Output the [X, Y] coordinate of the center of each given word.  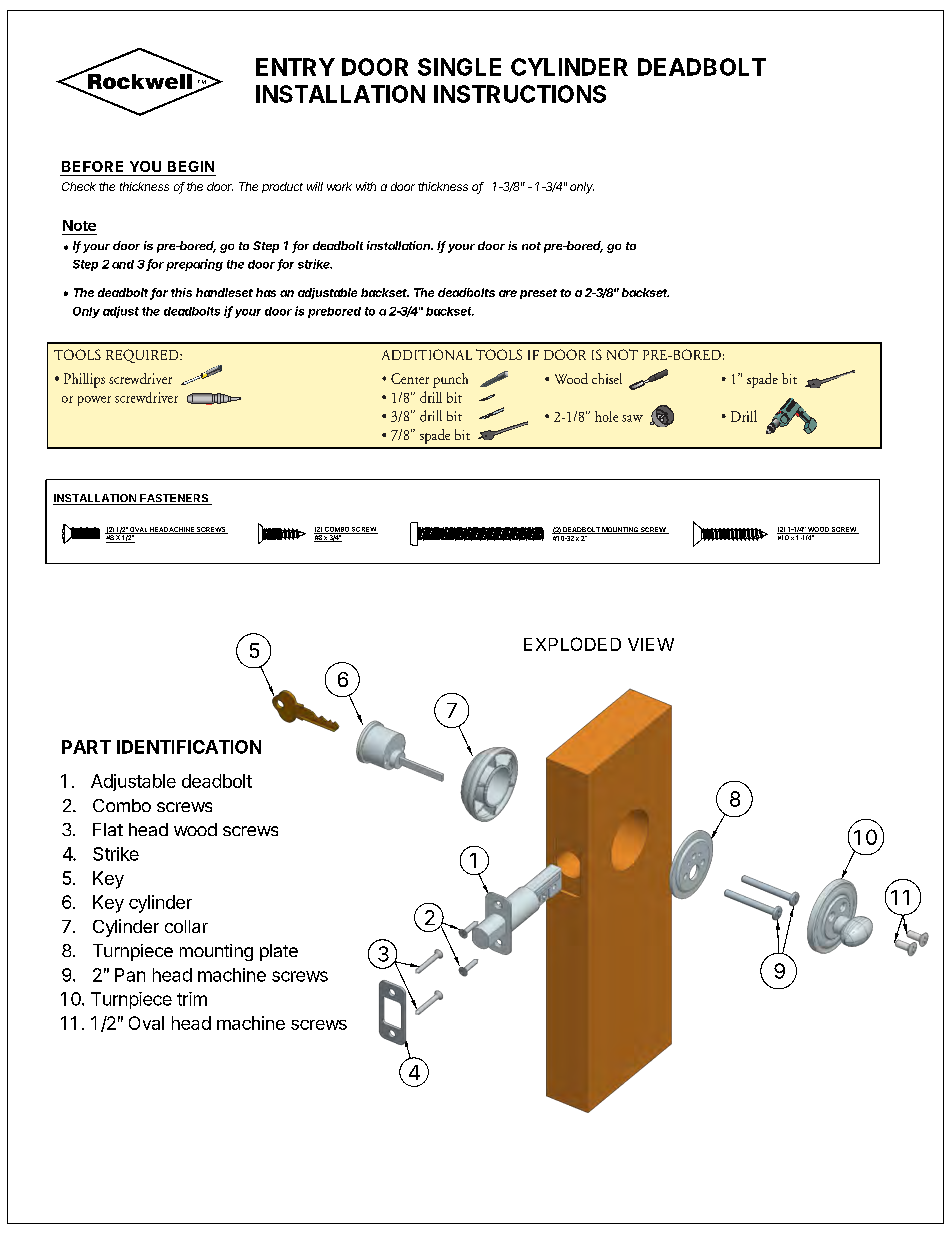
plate [279, 952]
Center [410, 378]
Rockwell [139, 81]
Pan [130, 975]
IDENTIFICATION [189, 747]
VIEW [651, 644]
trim [192, 999]
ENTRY [295, 67]
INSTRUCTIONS [520, 94]
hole [606, 416]
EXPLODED [572, 644]
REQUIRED [143, 356]
